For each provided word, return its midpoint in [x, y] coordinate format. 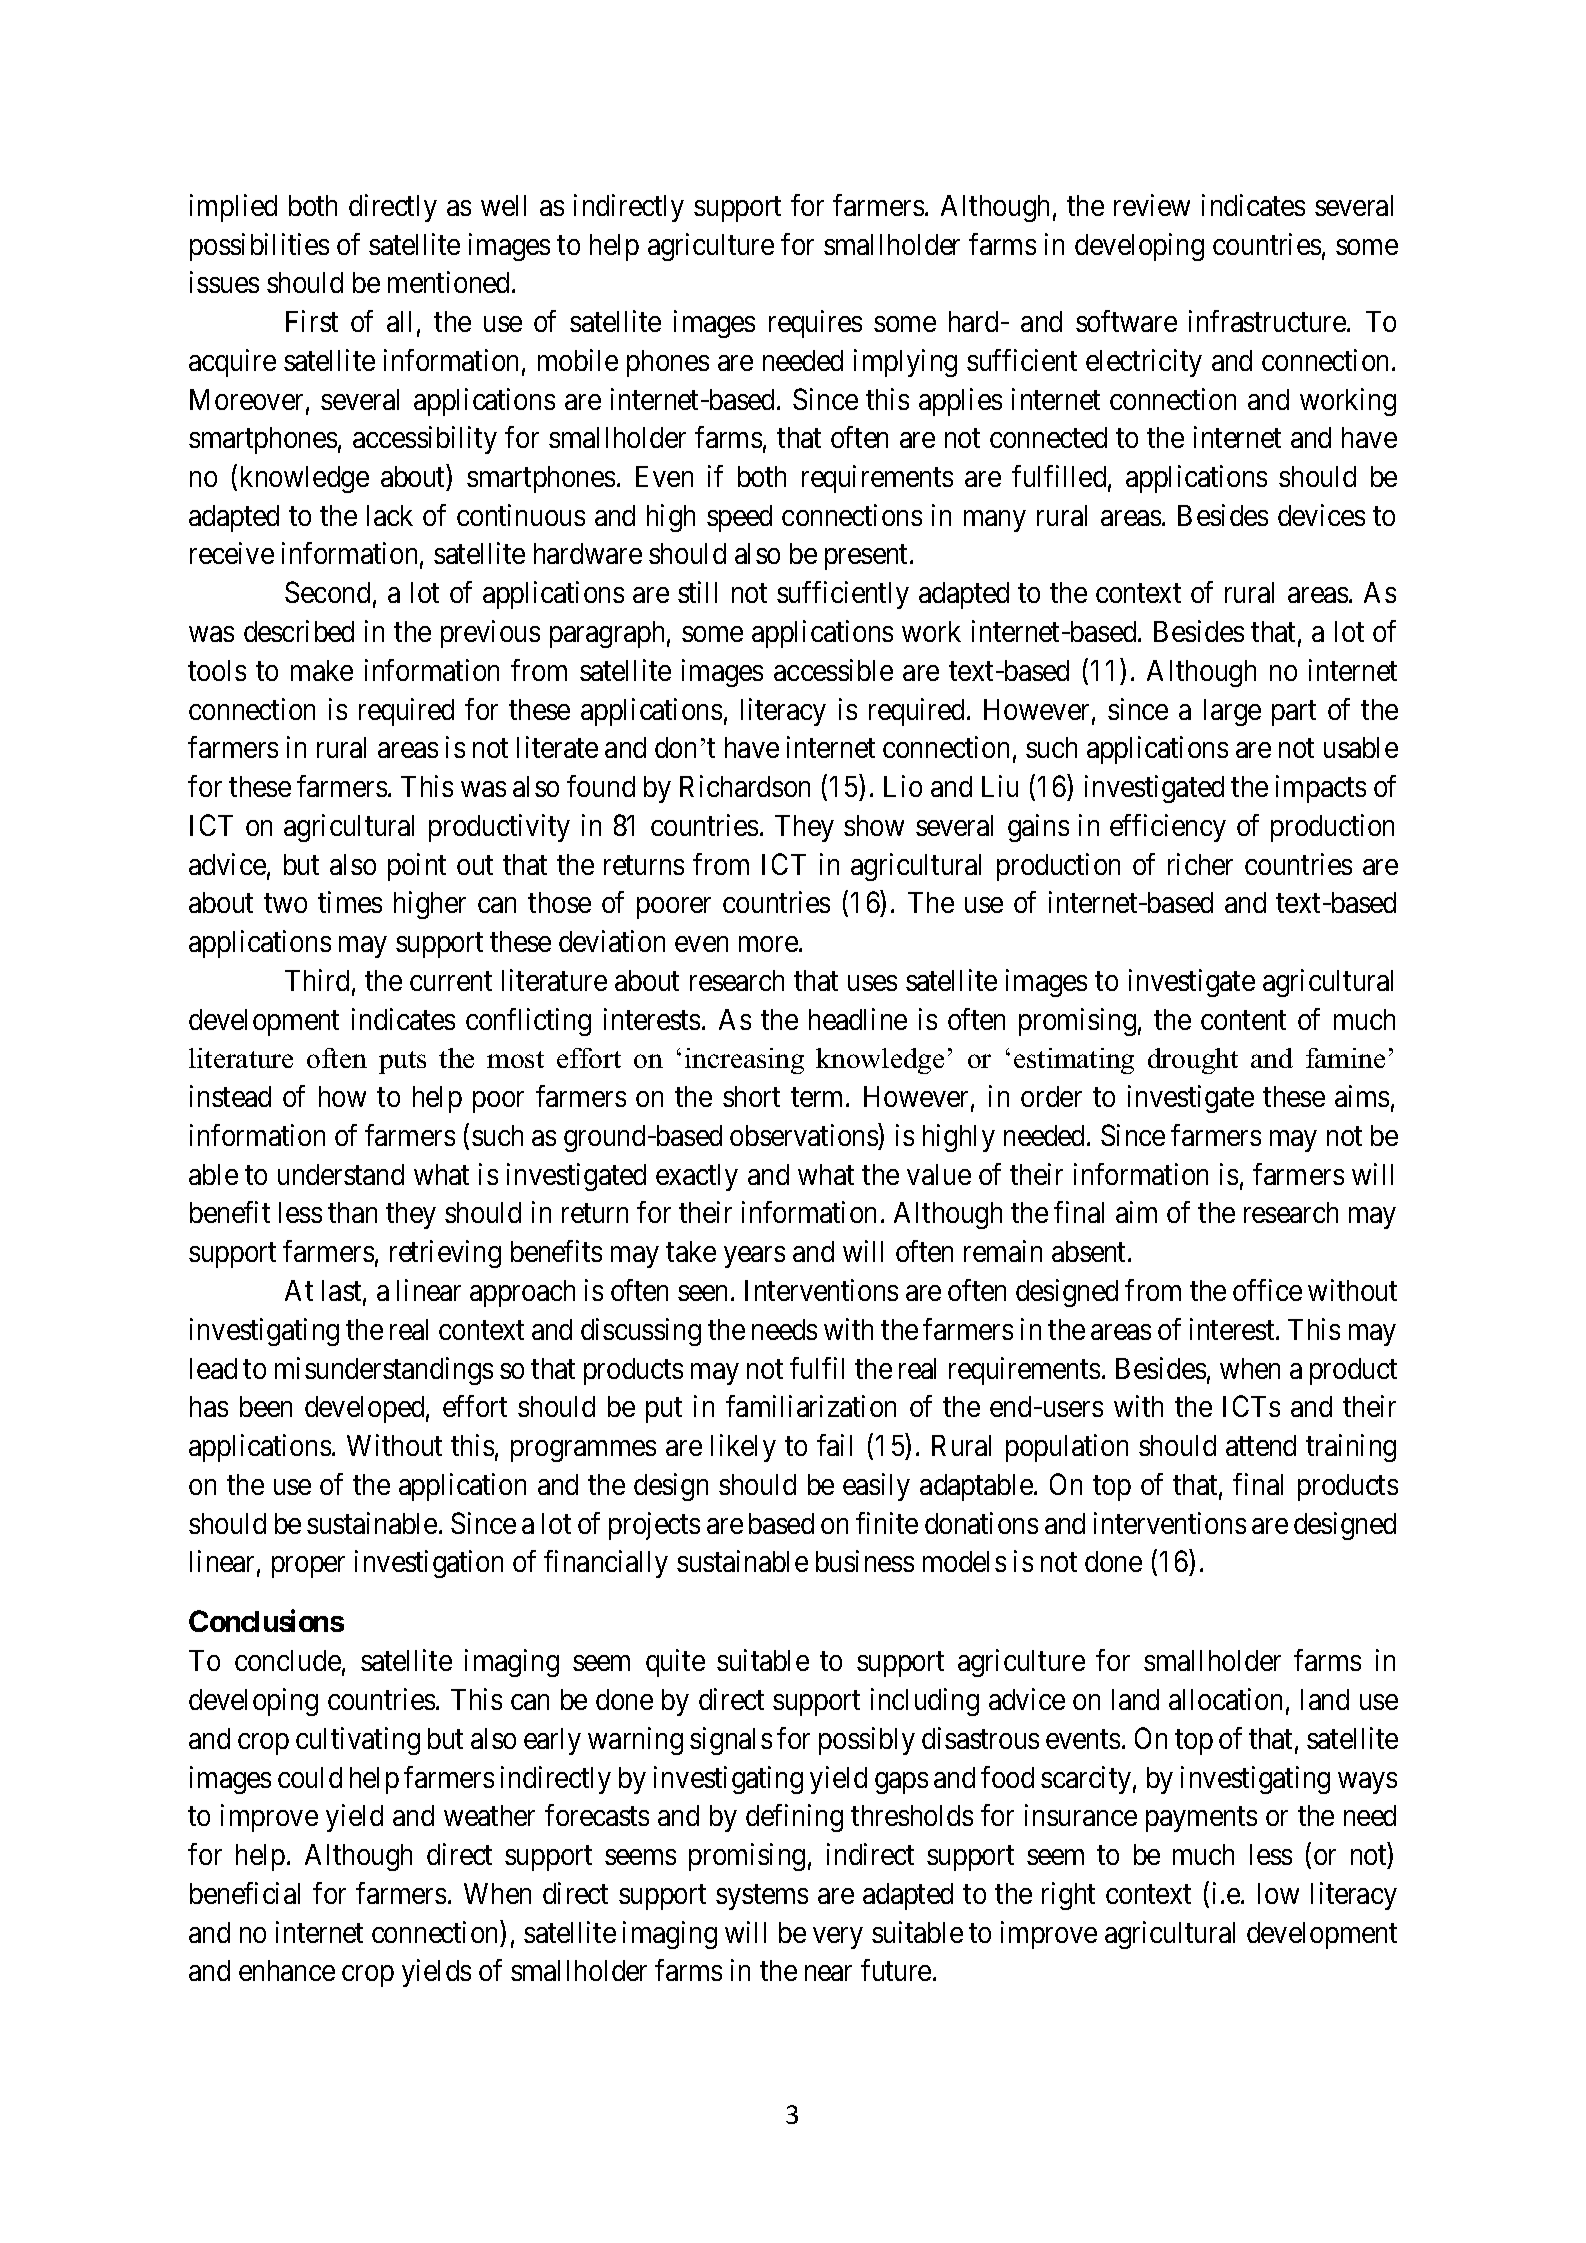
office [1267, 1290]
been [266, 1406]
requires [815, 324]
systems [762, 1897]
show [874, 825]
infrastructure [1268, 321]
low [1278, 1893]
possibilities [259, 247]
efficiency [1168, 828]
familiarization [811, 1406]
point [417, 867]
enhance [287, 1970]
